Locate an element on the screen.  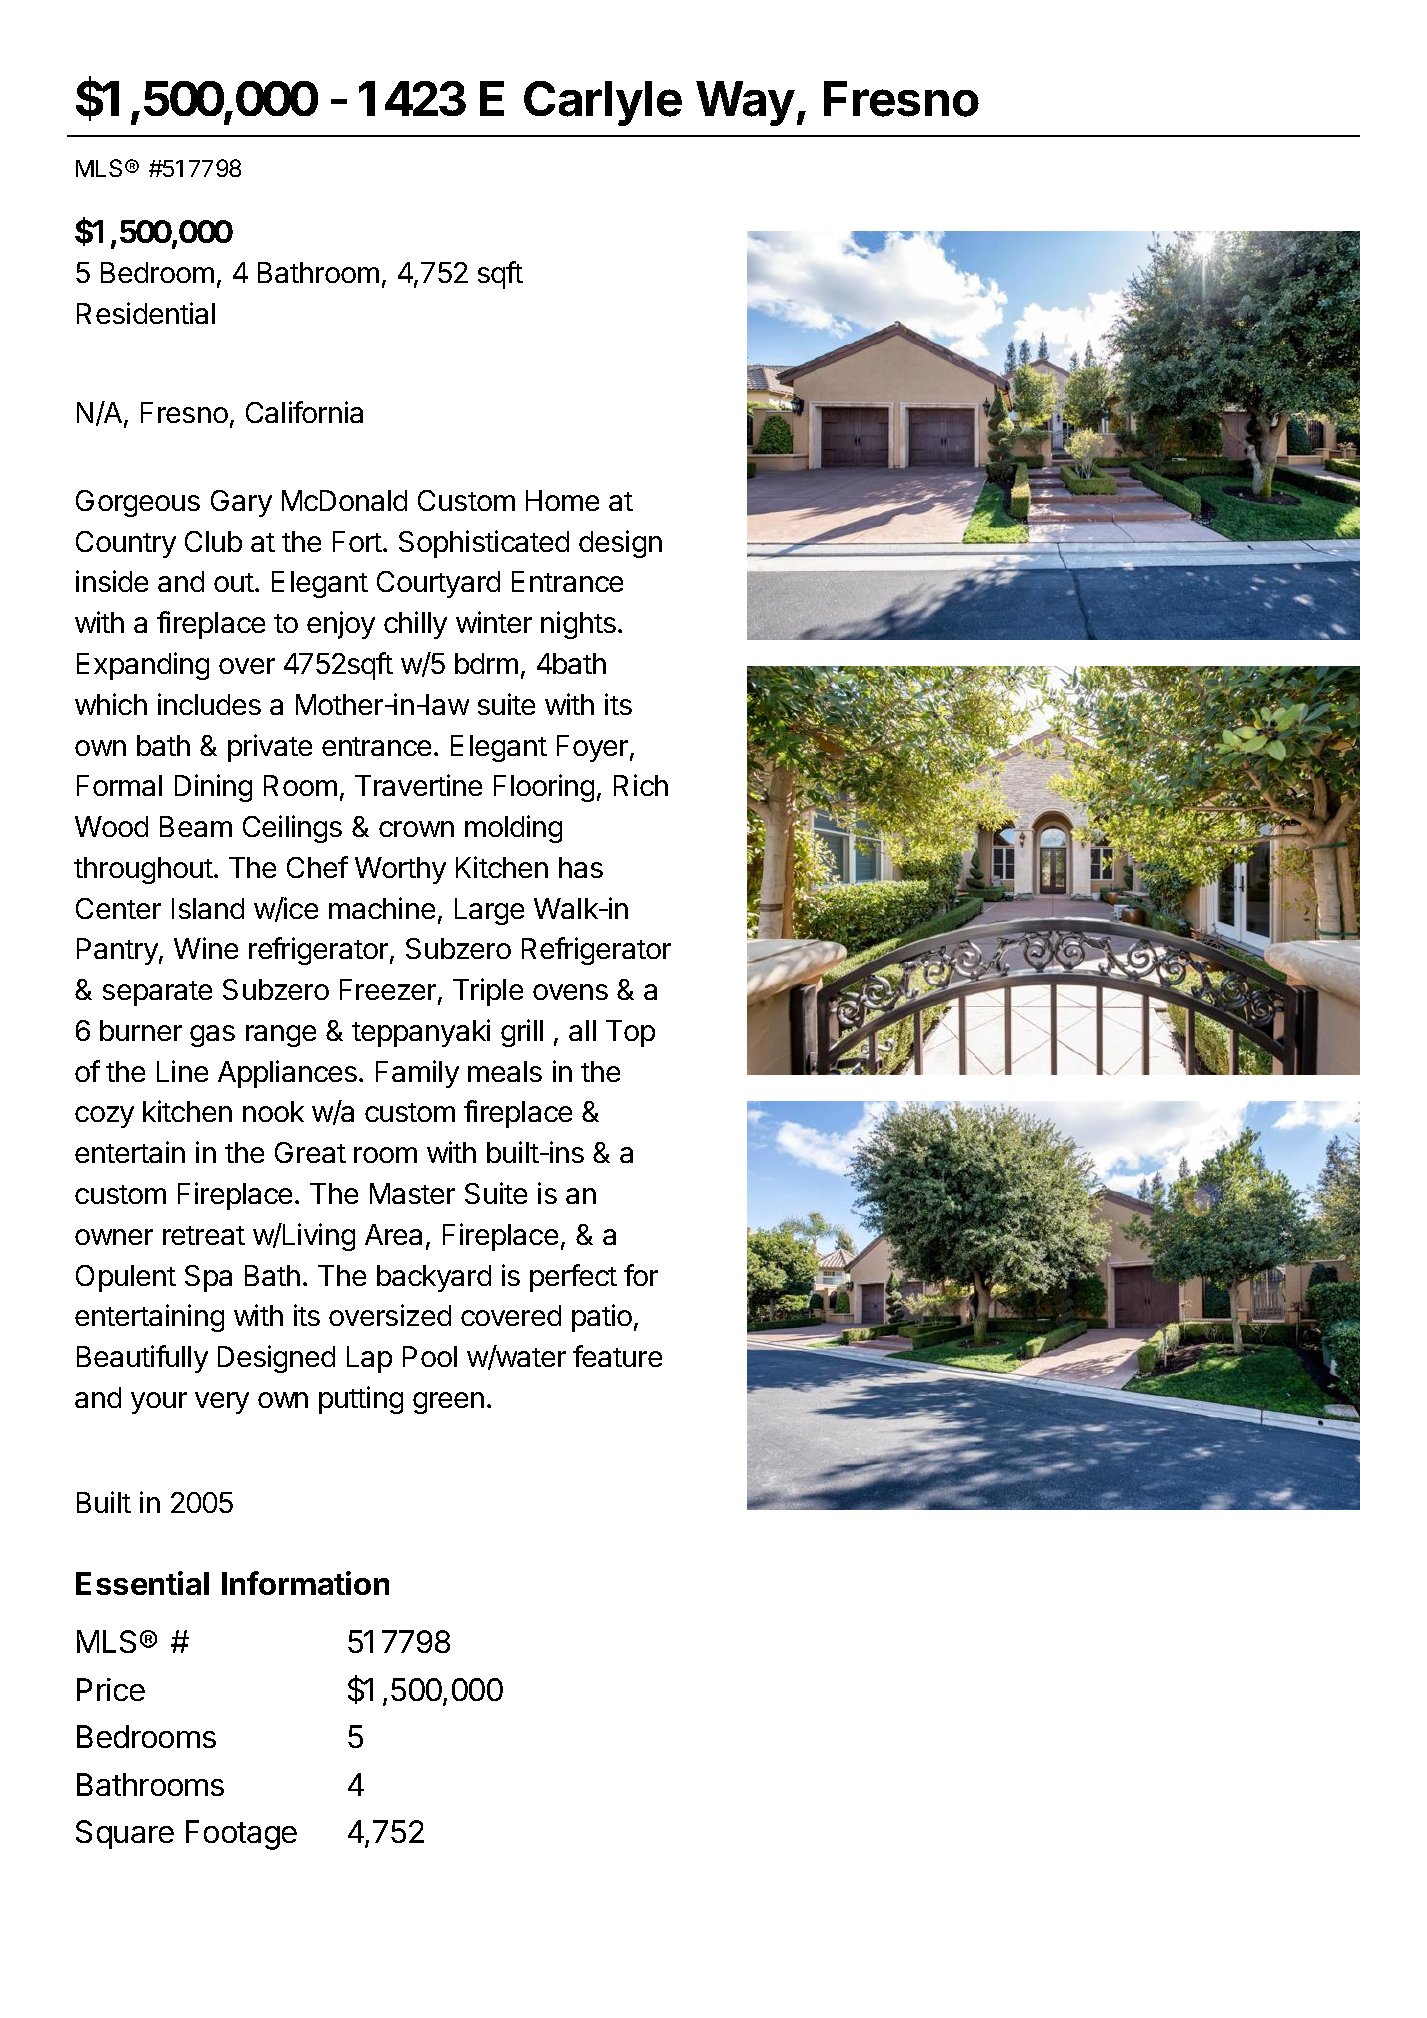
Wine is located at coordinates (206, 948).
